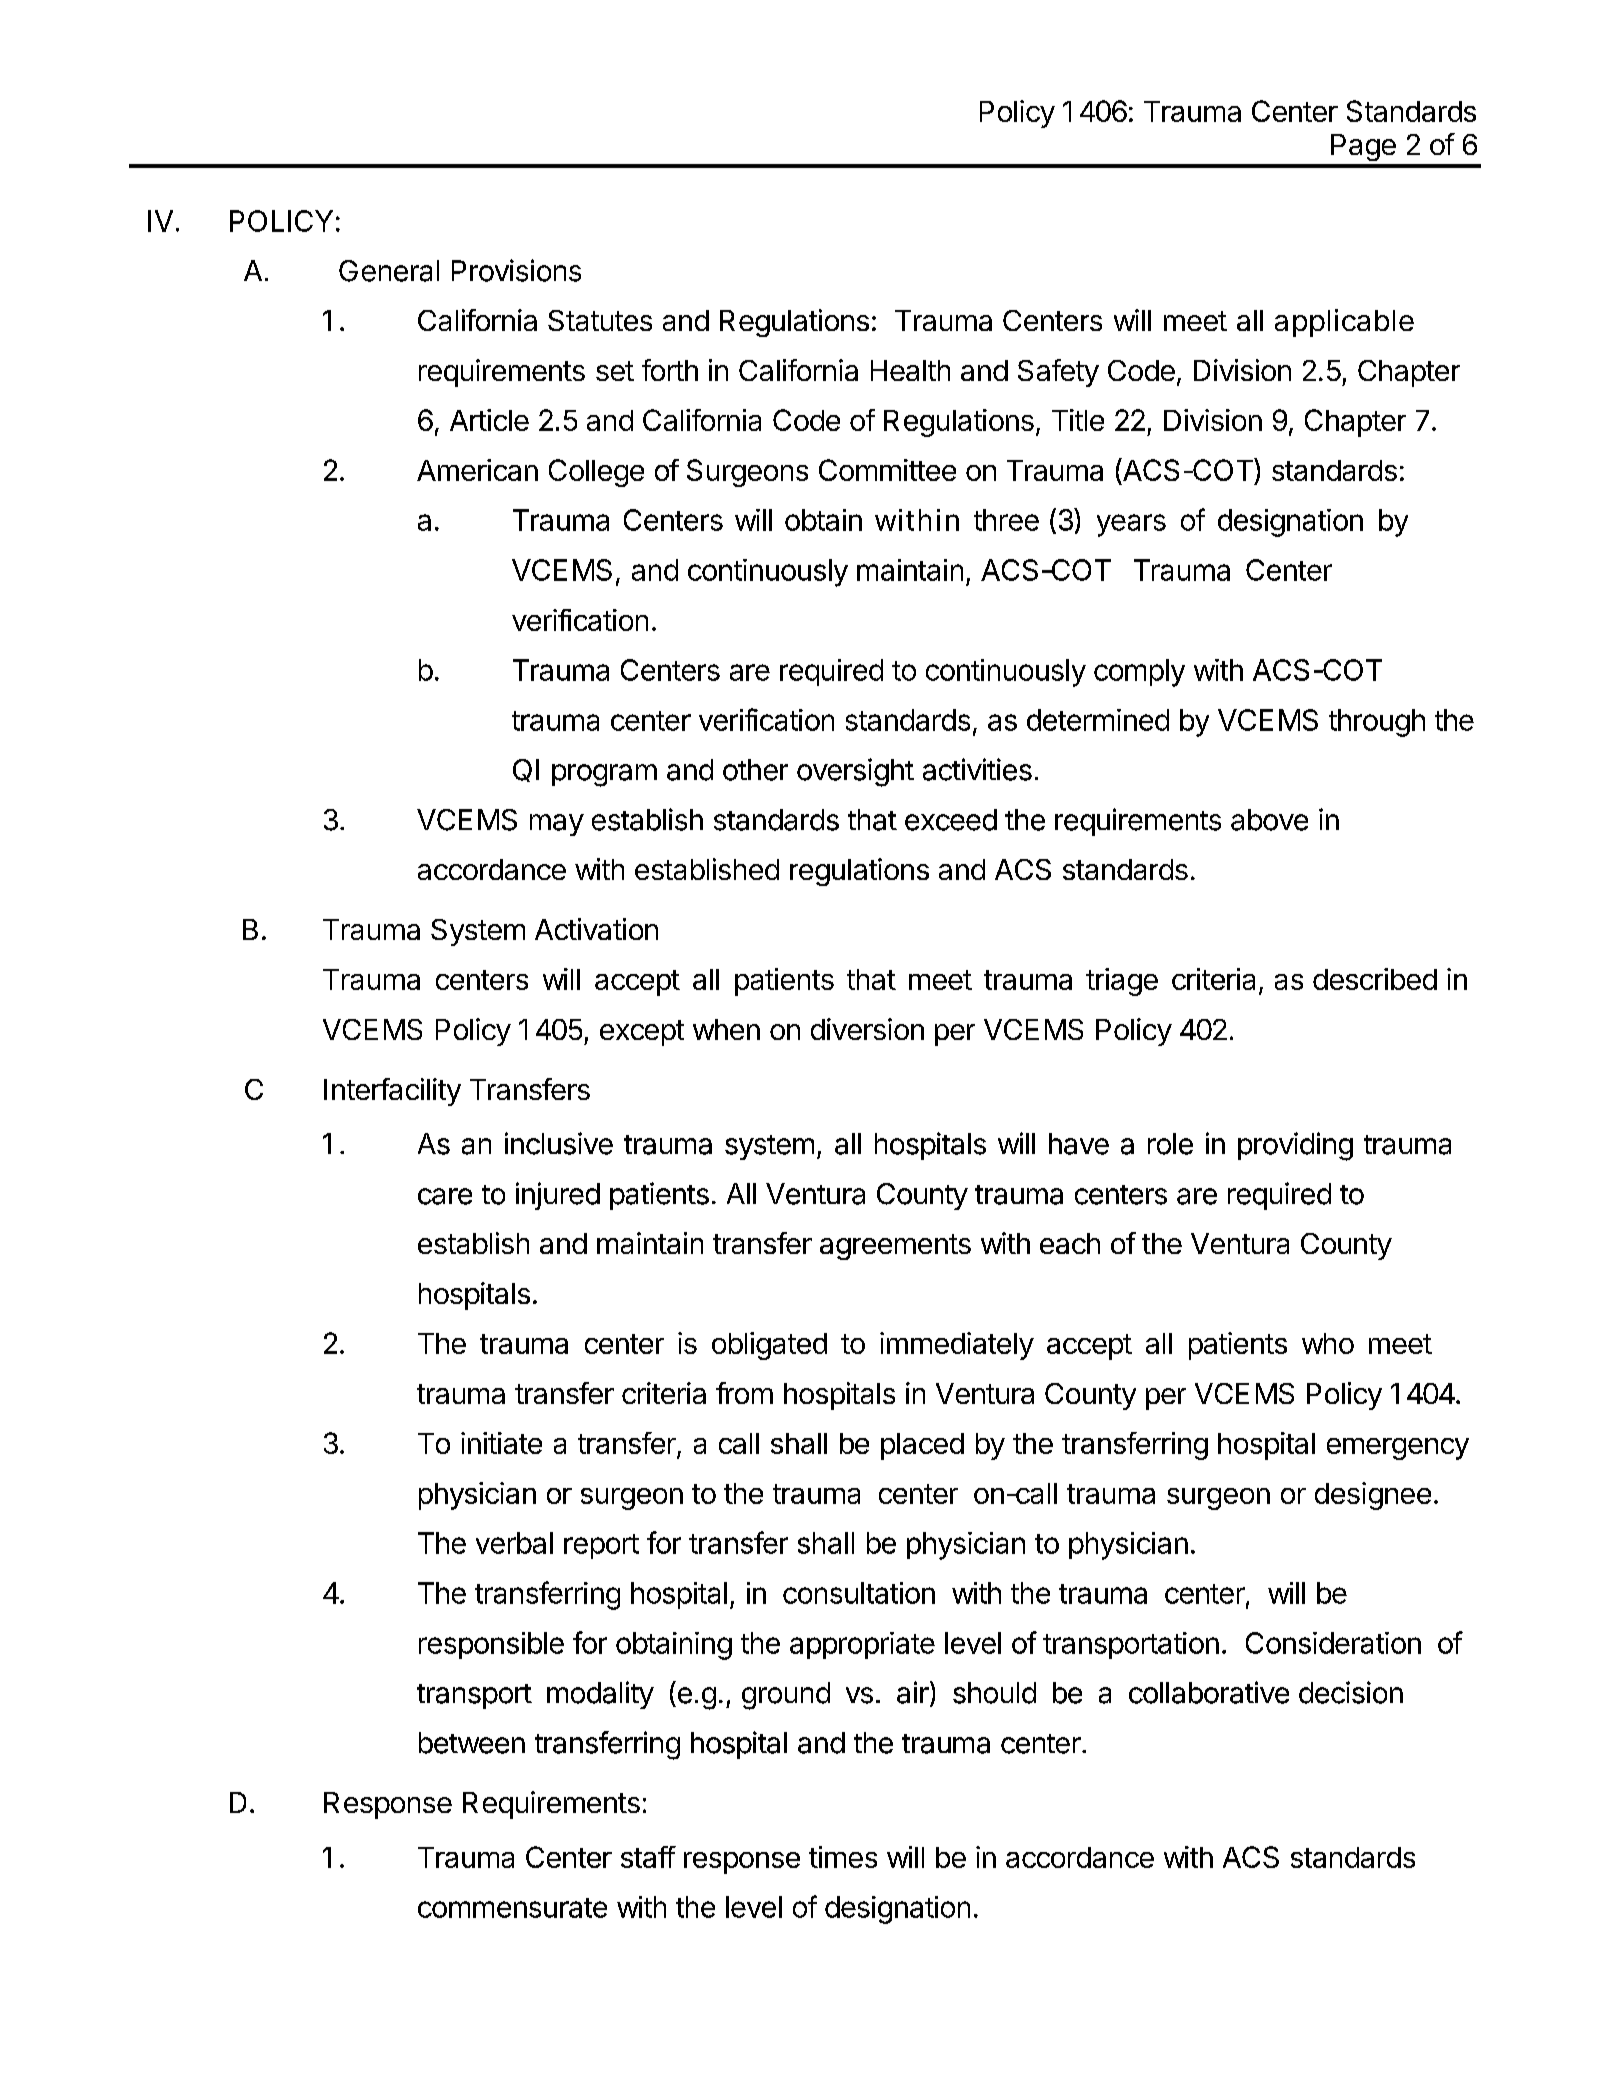  What do you see at coordinates (1328, 1343) in the image?
I see `who` at bounding box center [1328, 1343].
